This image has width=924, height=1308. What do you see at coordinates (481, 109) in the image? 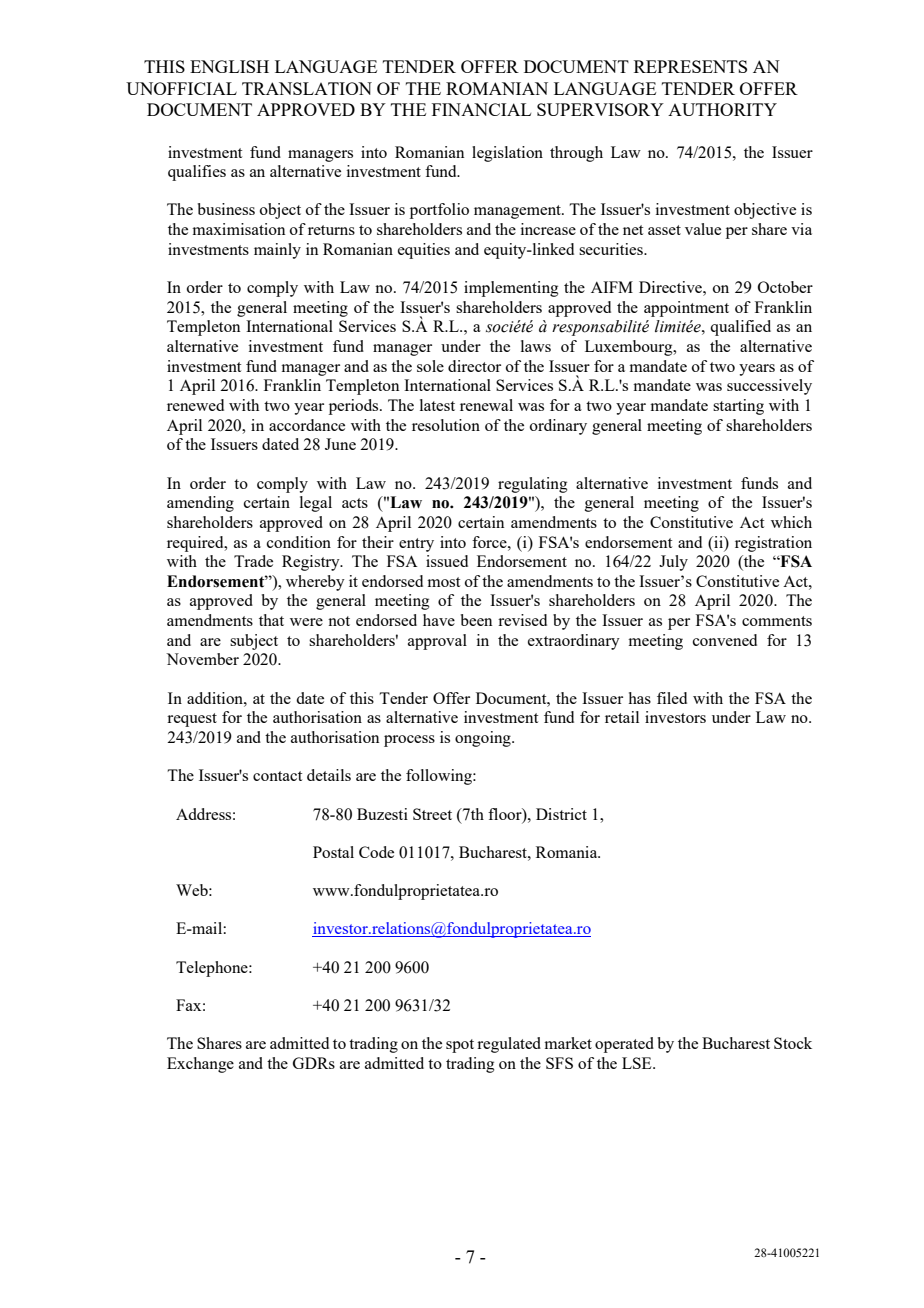
I see `FINANCIAL` at bounding box center [481, 109].
